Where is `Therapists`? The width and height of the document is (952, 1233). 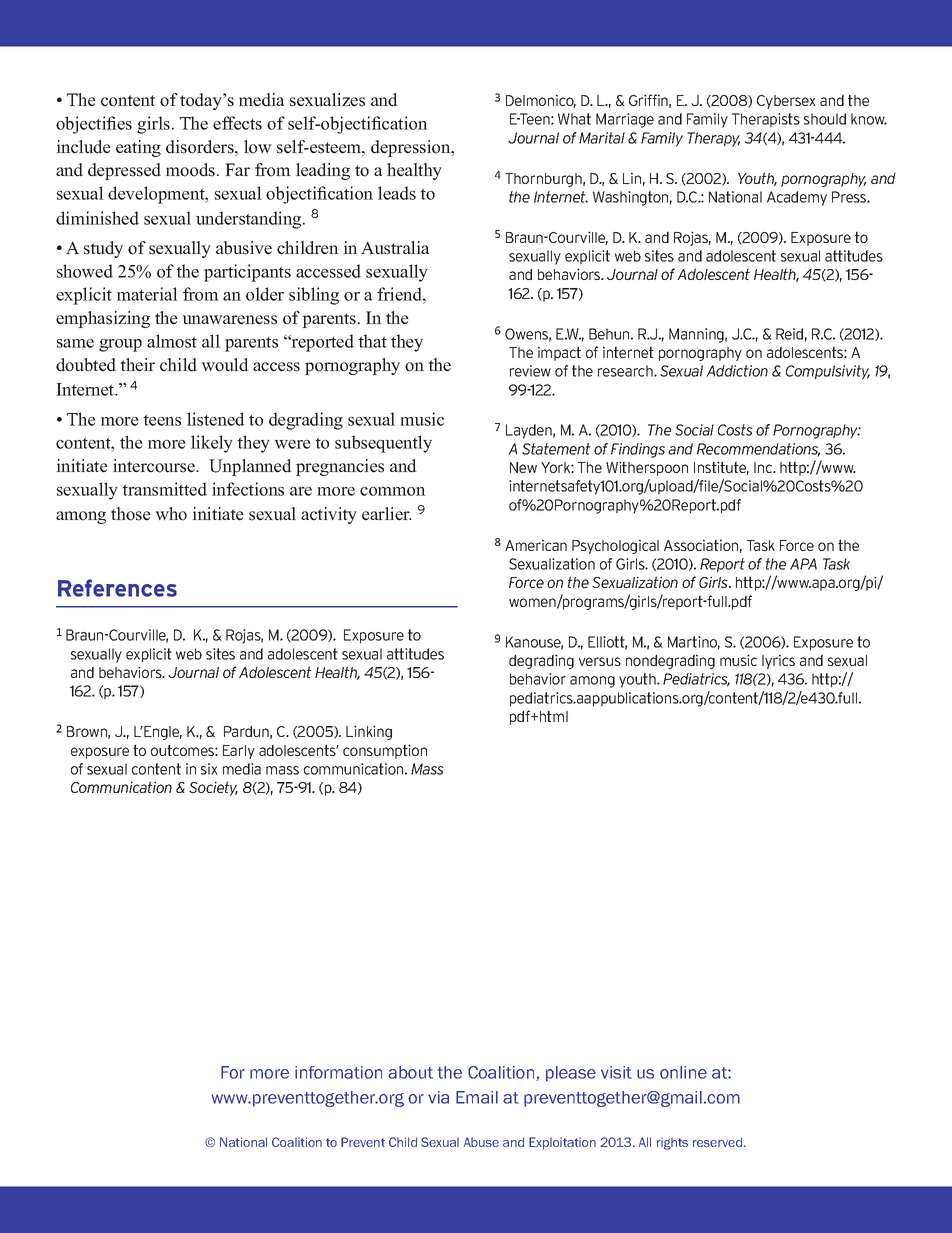 Therapists is located at coordinates (766, 120).
